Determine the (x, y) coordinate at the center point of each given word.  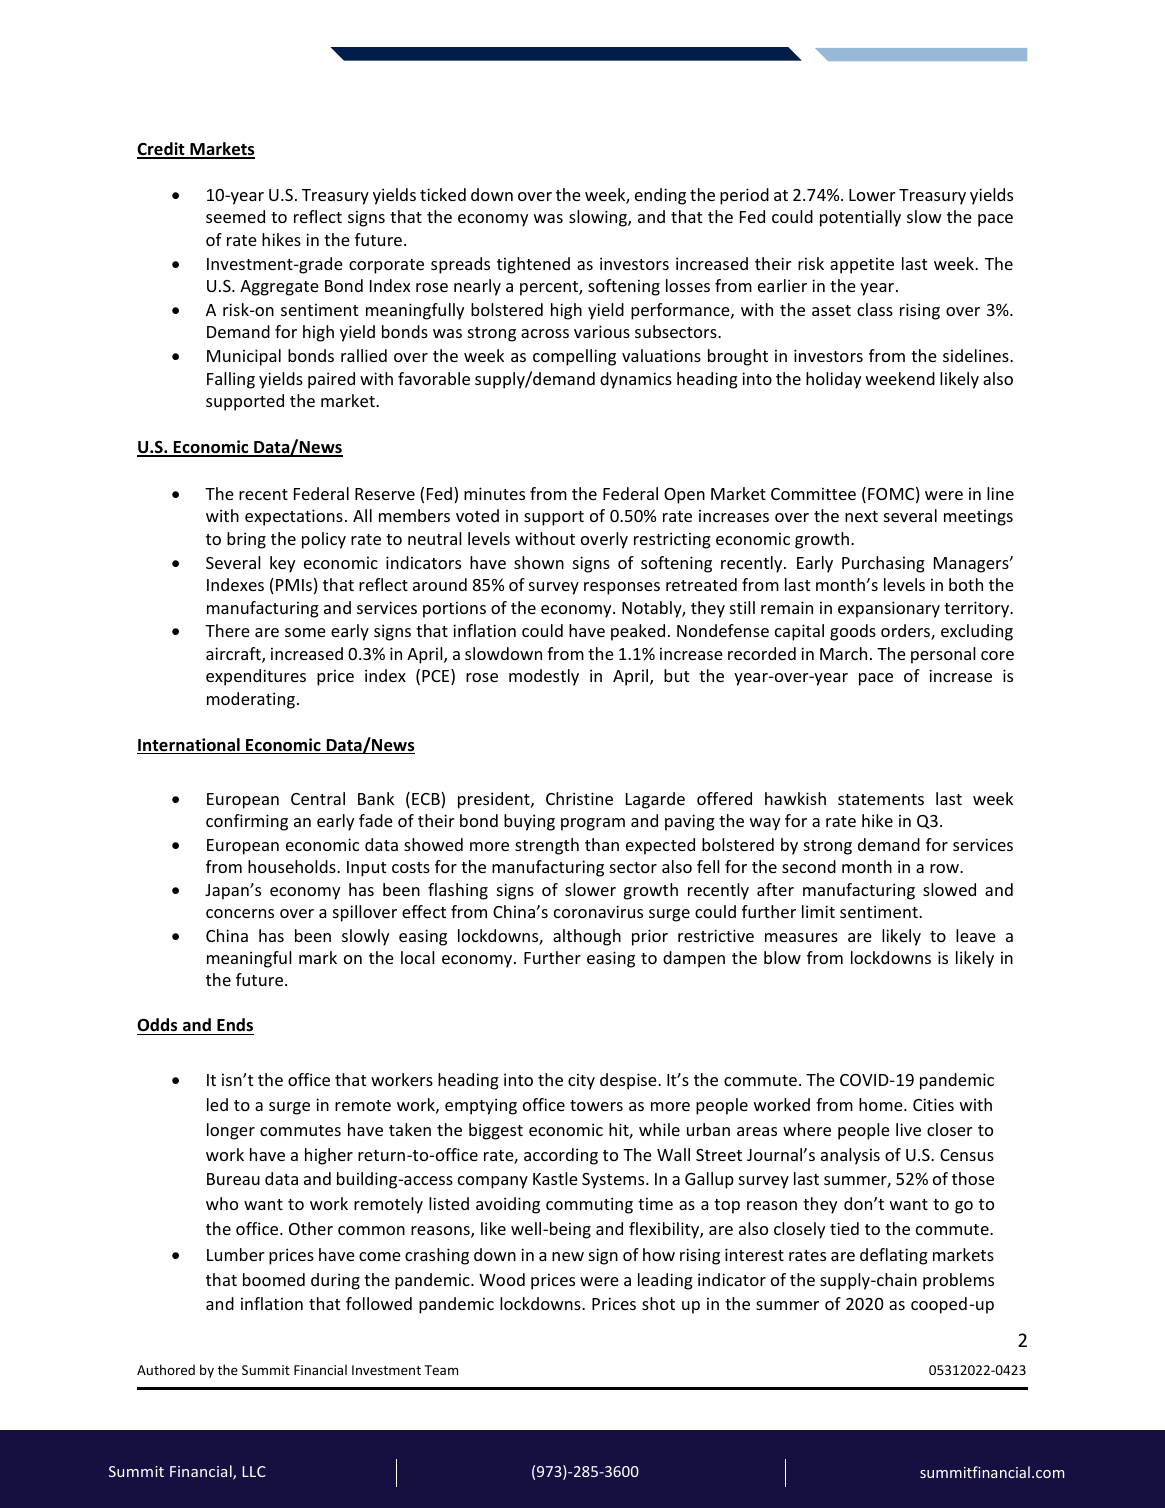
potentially (860, 218)
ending (660, 196)
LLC (254, 1471)
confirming (247, 822)
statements (881, 799)
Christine (579, 798)
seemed (235, 216)
